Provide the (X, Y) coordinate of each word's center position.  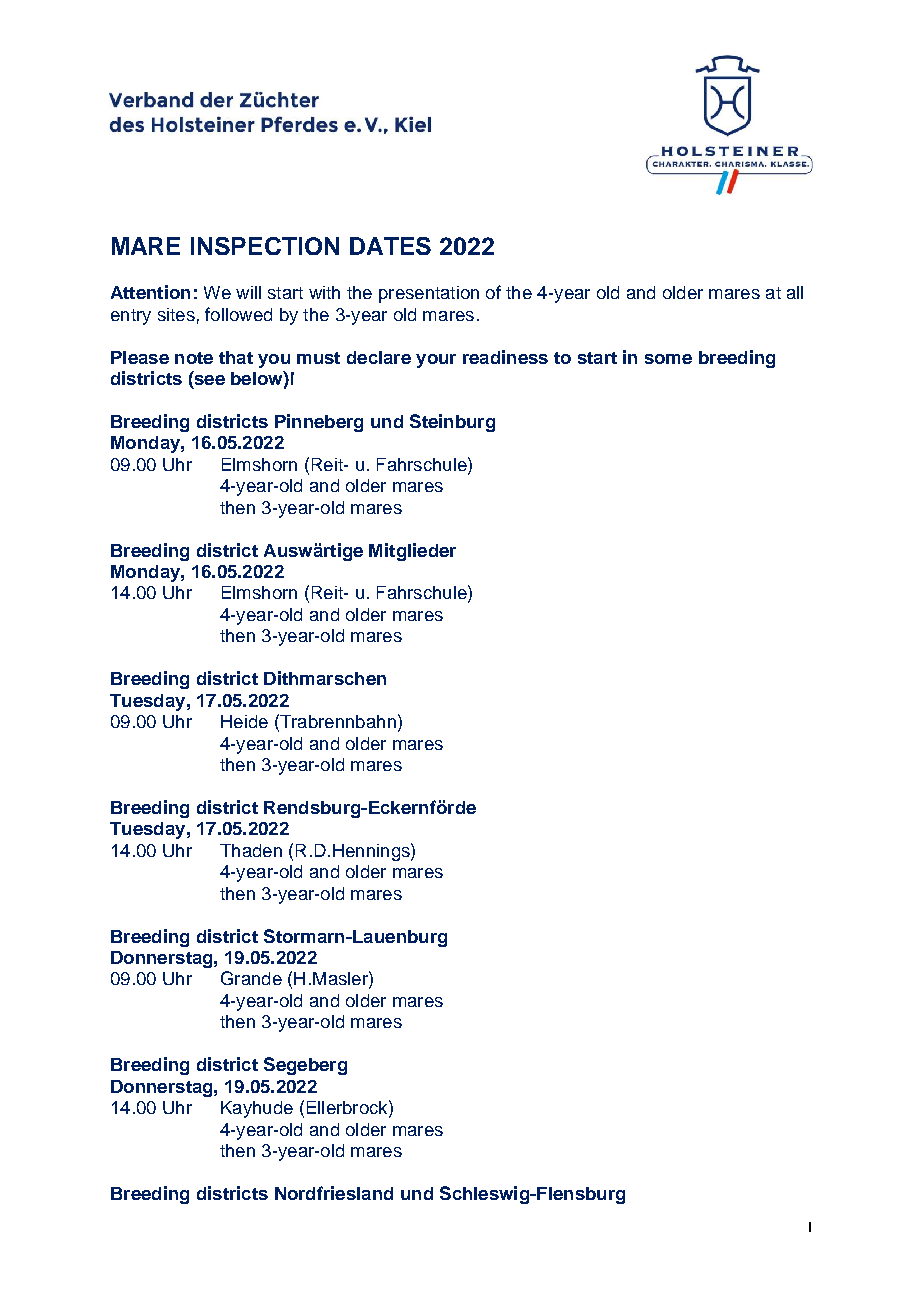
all (795, 292)
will (248, 292)
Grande (251, 978)
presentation (429, 294)
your (436, 361)
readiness (505, 357)
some (668, 359)
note (194, 358)
